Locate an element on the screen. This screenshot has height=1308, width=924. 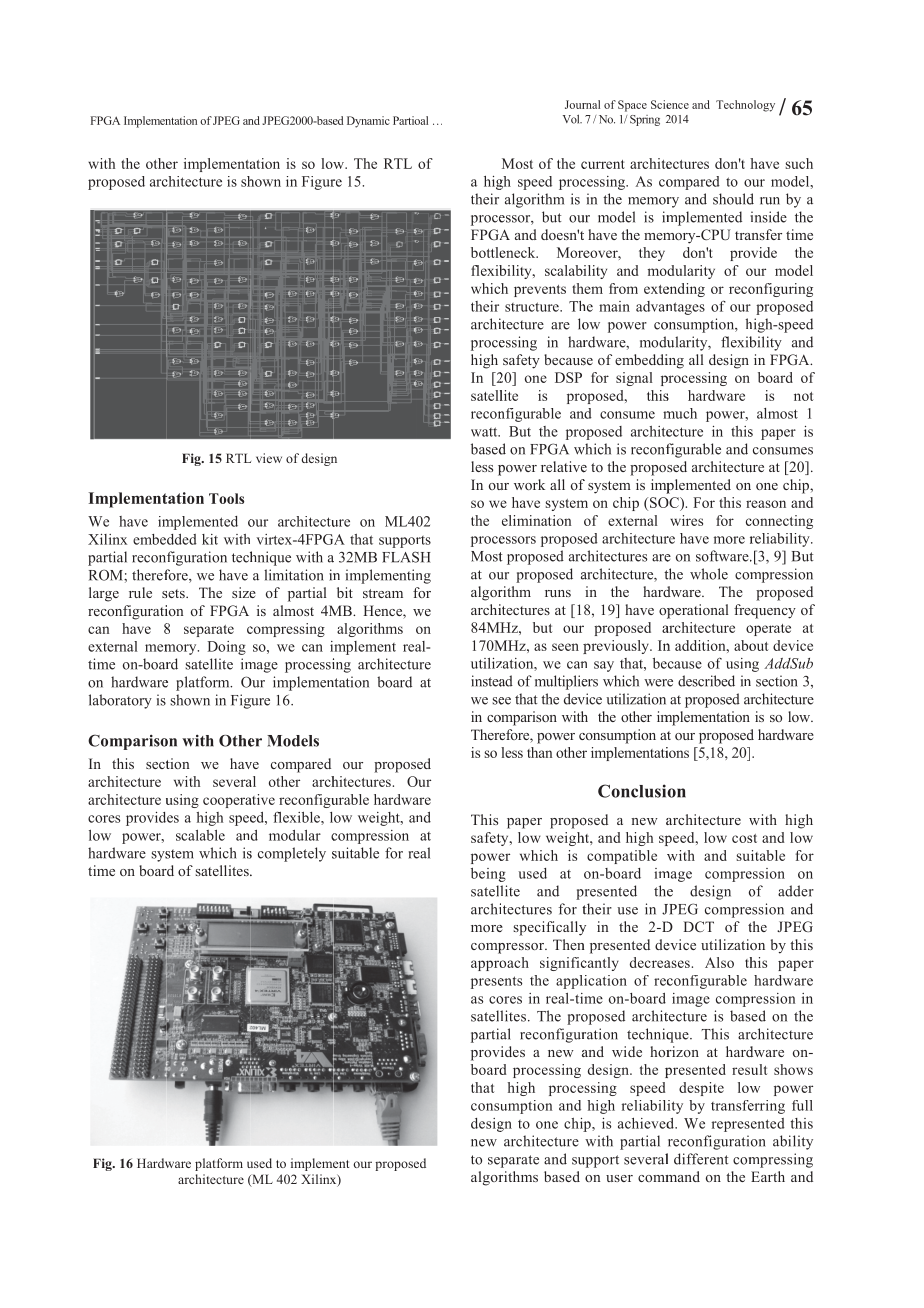
Spring is located at coordinates (645, 120).
